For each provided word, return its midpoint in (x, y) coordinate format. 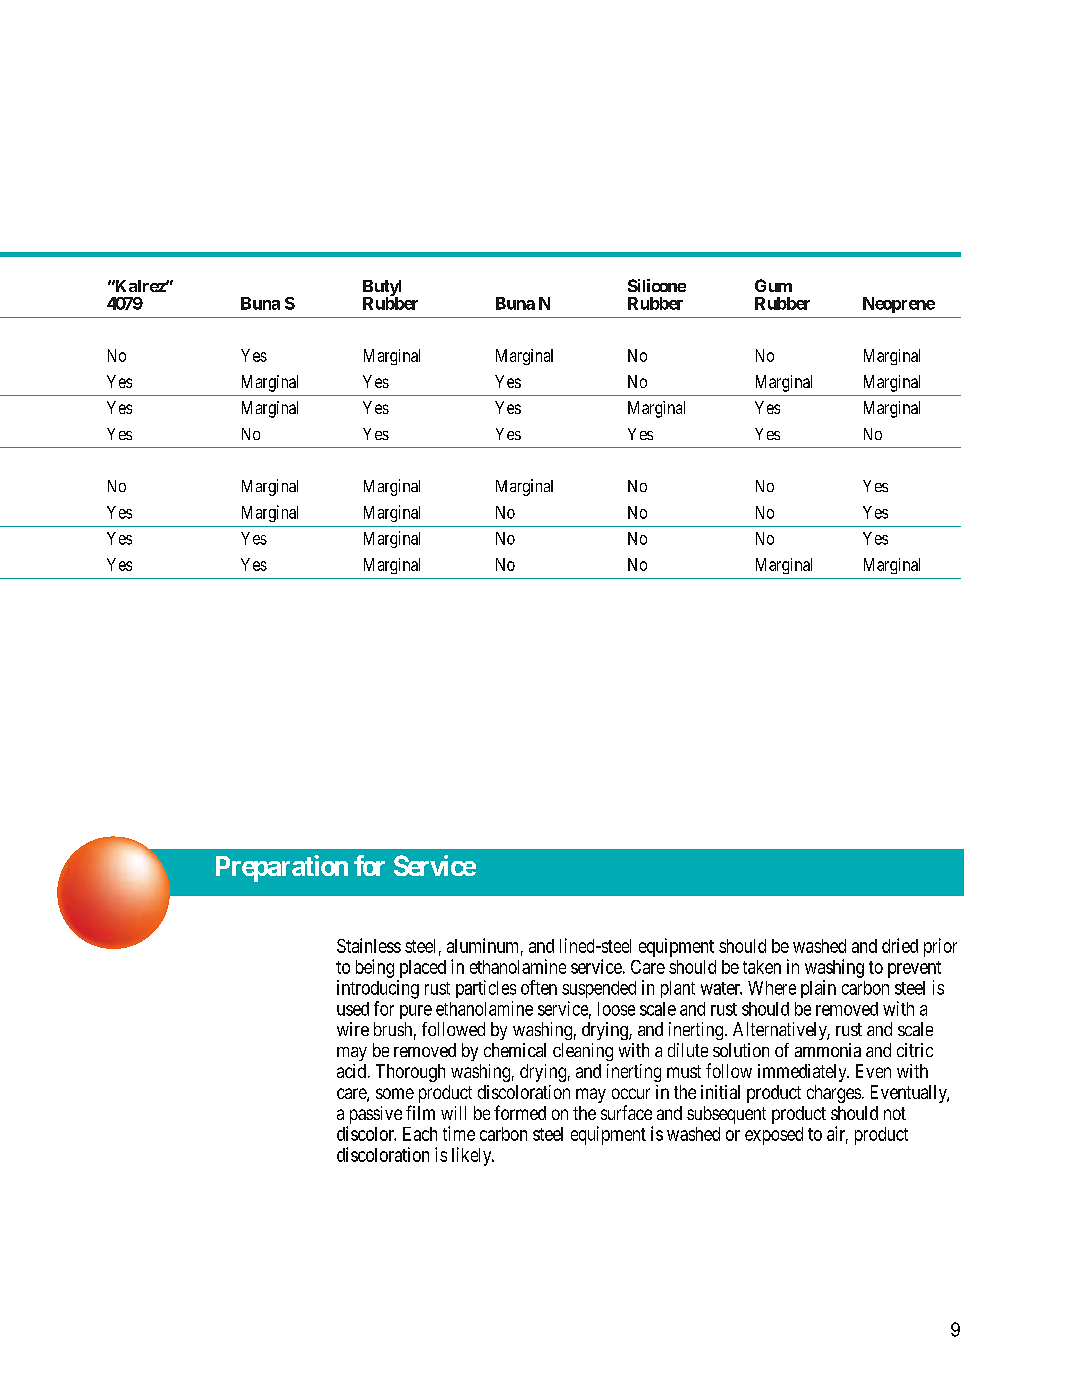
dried (900, 945)
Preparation (282, 868)
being (375, 968)
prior (940, 947)
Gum (773, 285)
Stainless (369, 945)
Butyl (382, 289)
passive (374, 1116)
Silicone (657, 285)
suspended (599, 989)
